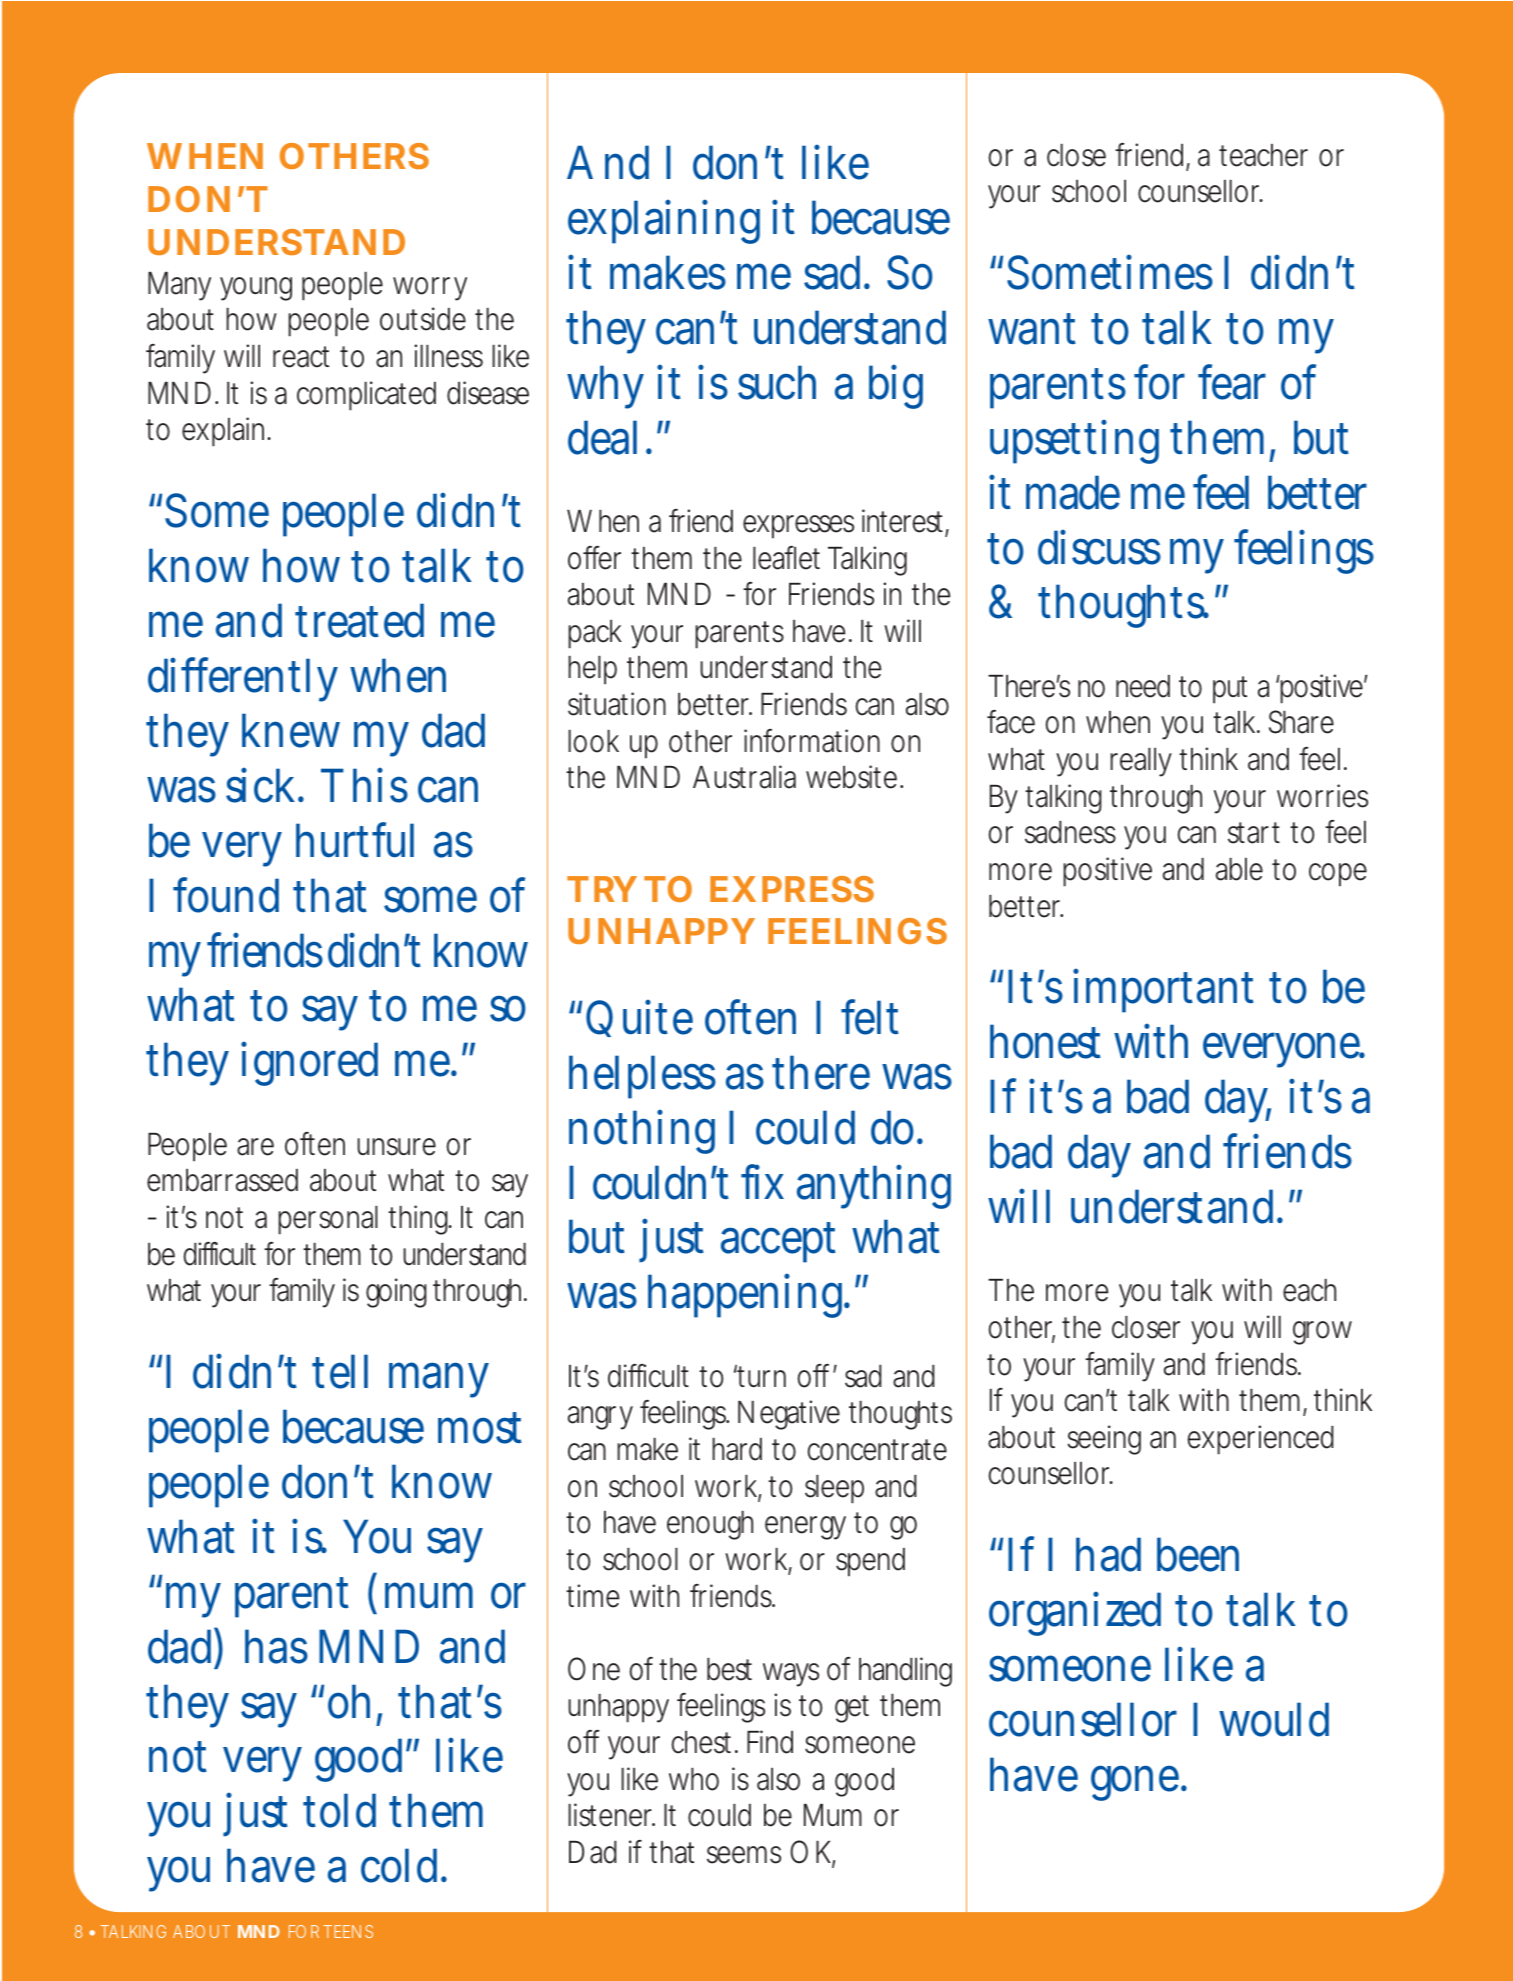 The height and width of the image is (1981, 1513). Describe the element at coordinates (301, 357) in the image. I see `react` at that location.
